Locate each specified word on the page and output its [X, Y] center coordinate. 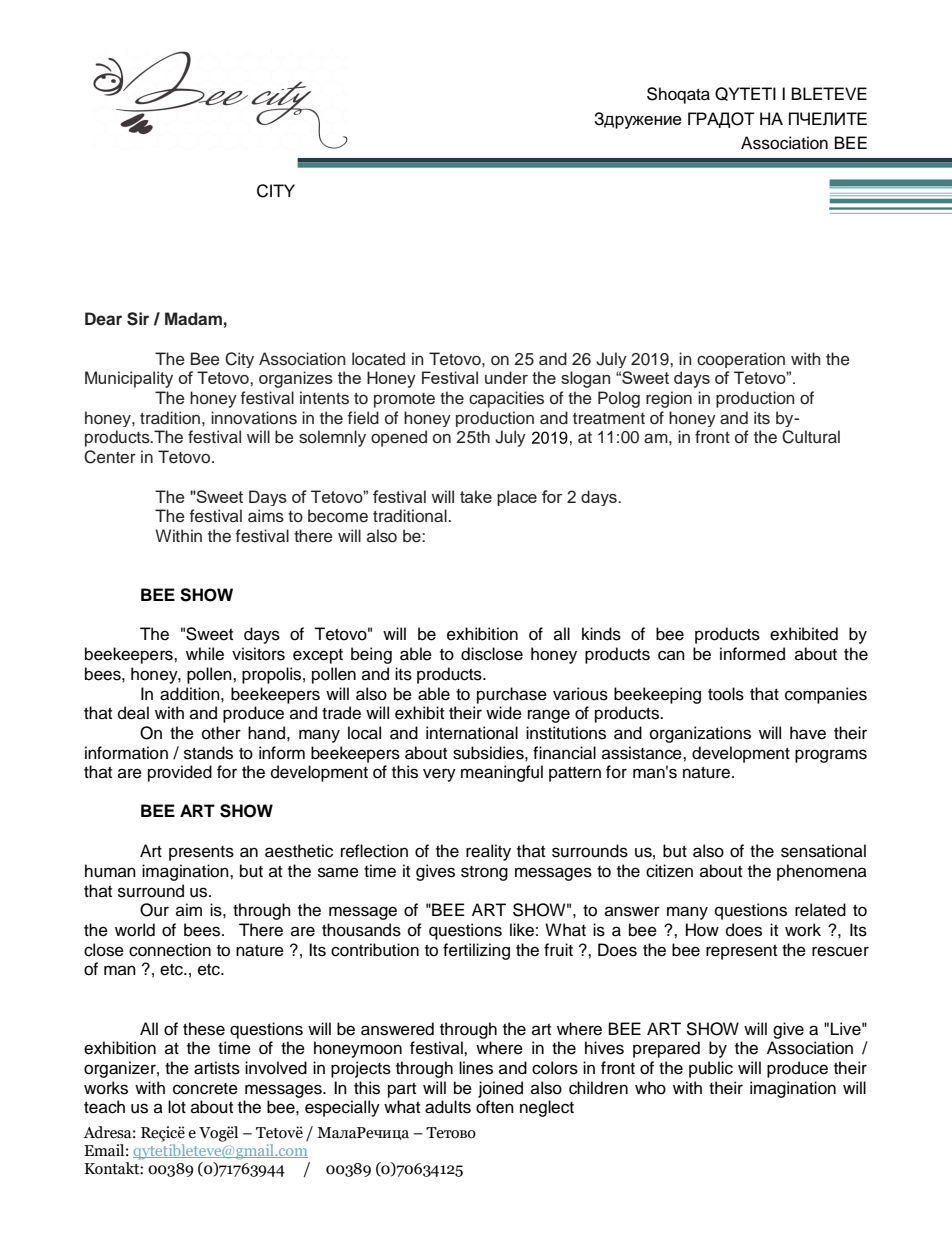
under [506, 377]
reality [488, 852]
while [205, 654]
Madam [193, 318]
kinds [601, 634]
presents [201, 853]
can [671, 655]
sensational [823, 851]
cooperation [741, 360]
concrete [205, 1089]
